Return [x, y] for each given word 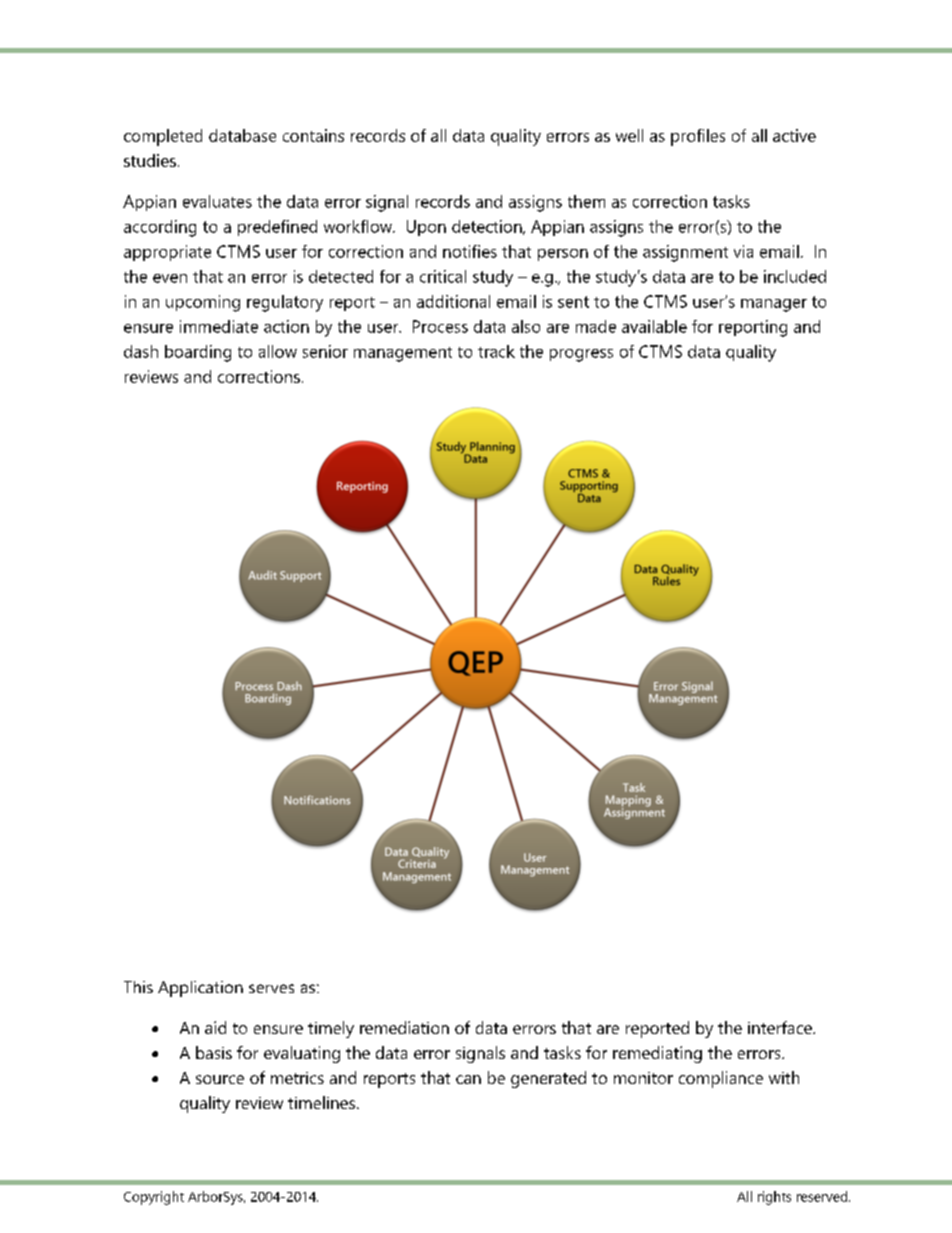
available [654, 326]
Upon [426, 228]
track [496, 351]
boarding [198, 353]
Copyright [154, 1198]
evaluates [217, 201]
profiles [698, 137]
